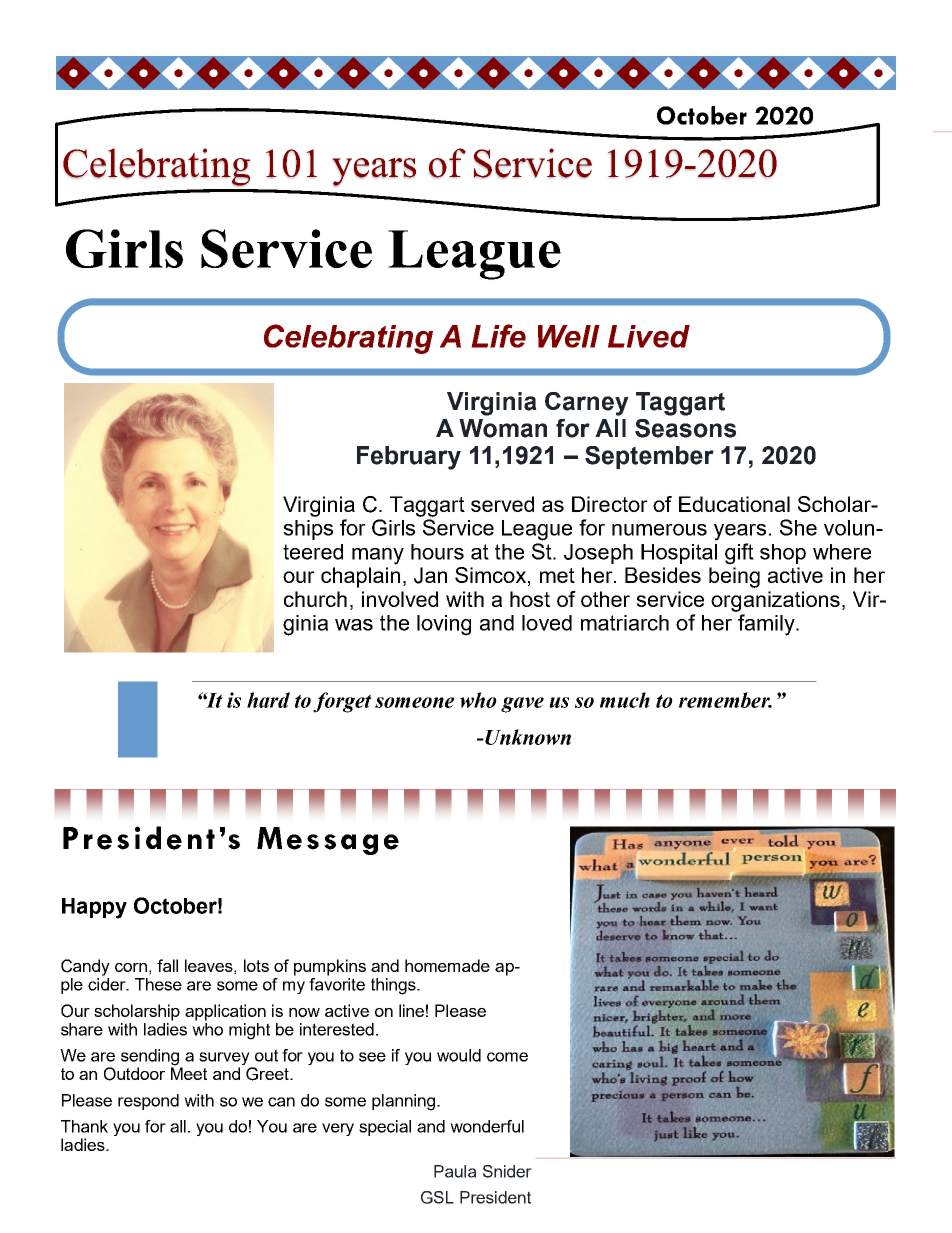  Describe the element at coordinates (447, 965) in the screenshot. I see `homemade` at that location.
